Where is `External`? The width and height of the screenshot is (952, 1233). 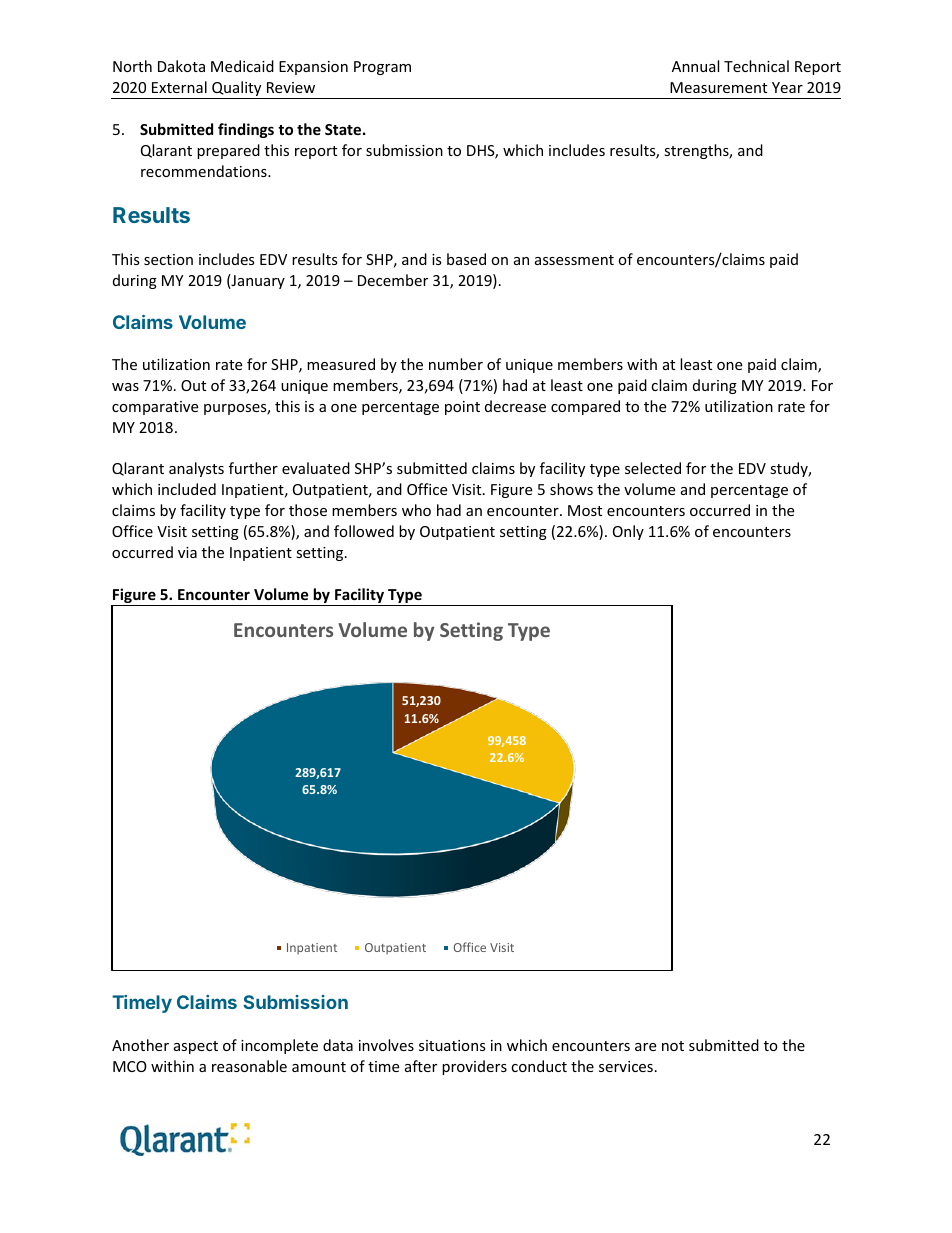 External is located at coordinates (179, 87).
